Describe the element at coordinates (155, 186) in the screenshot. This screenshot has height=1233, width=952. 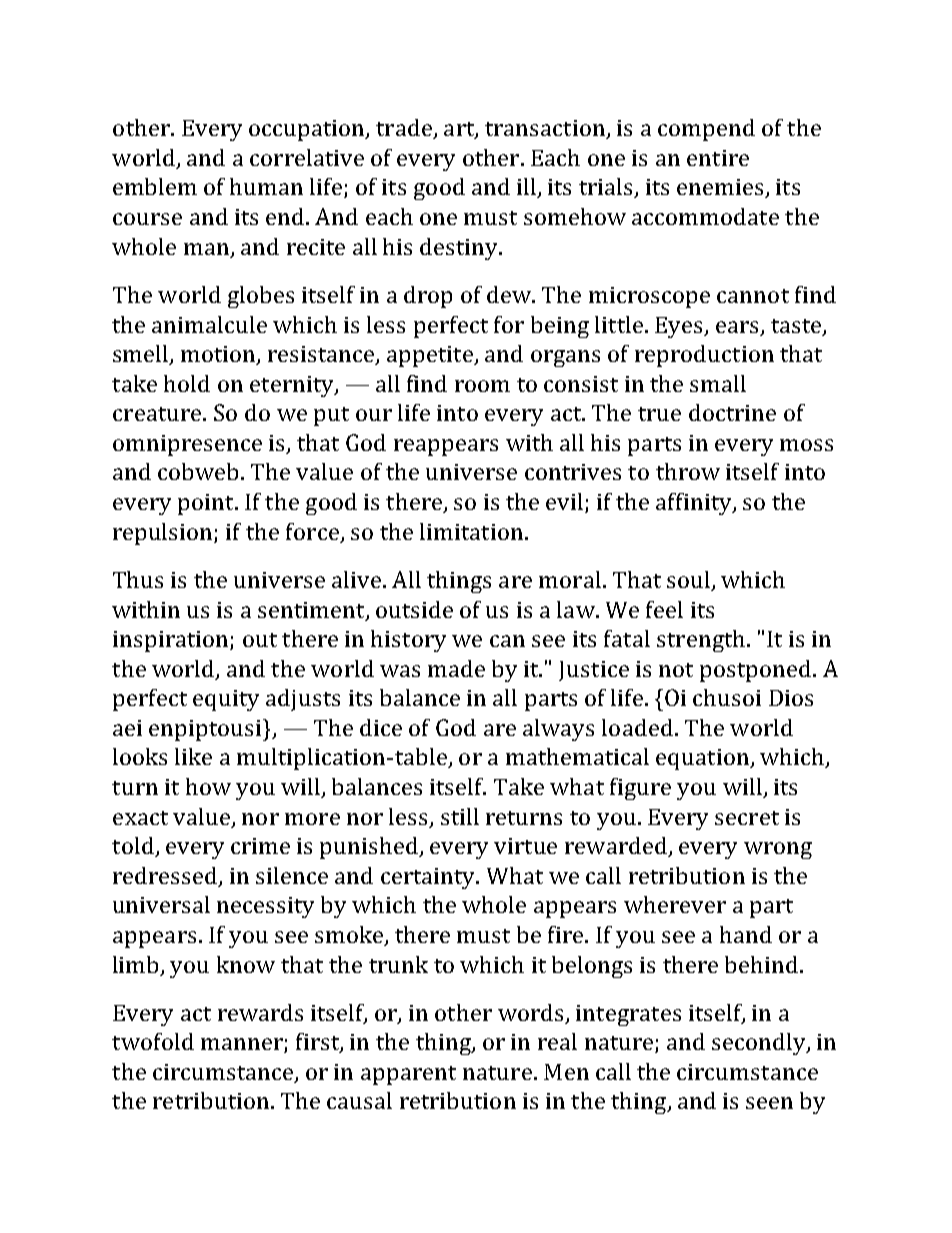
I see `emblem` at that location.
